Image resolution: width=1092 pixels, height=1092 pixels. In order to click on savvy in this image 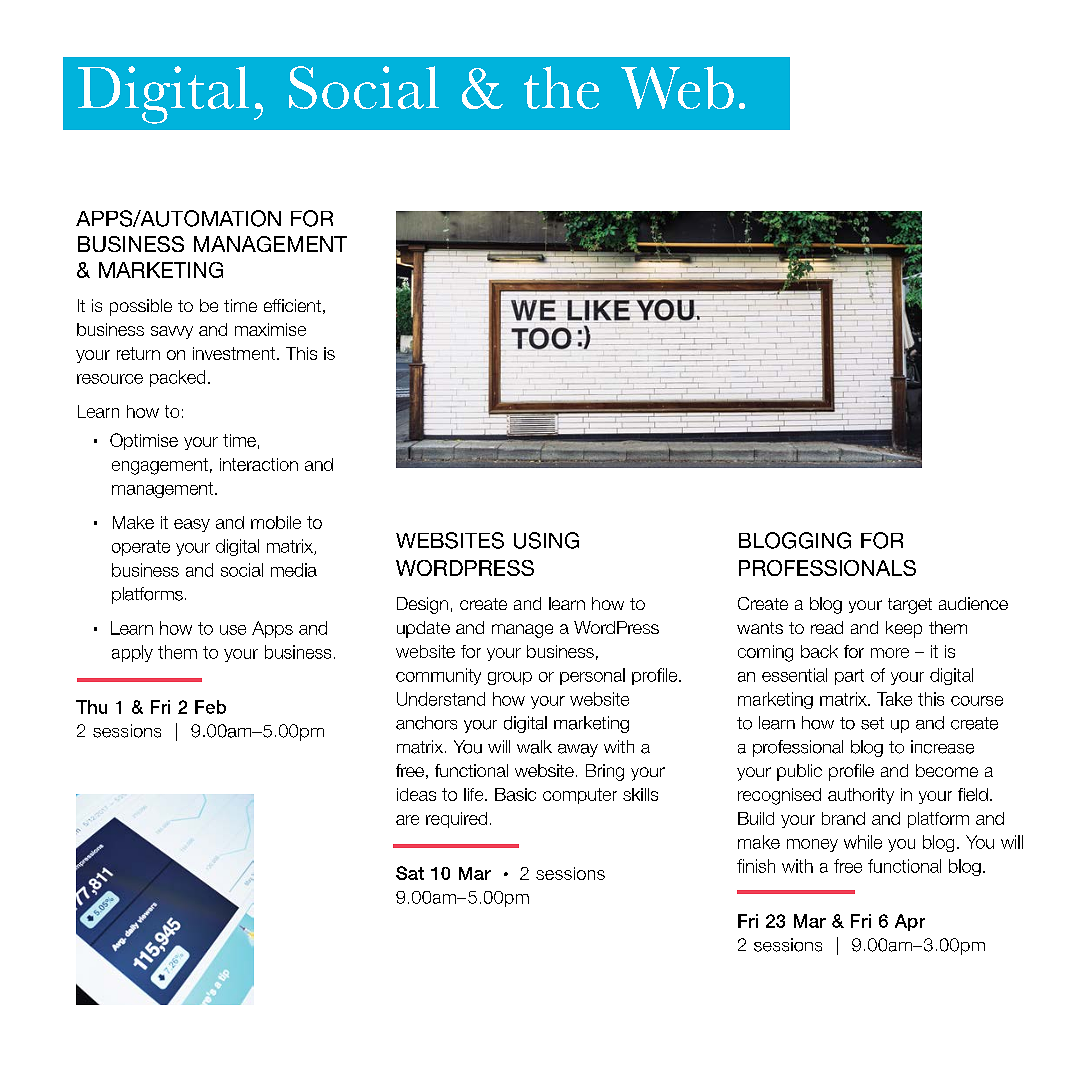, I will do `click(172, 332)`.
